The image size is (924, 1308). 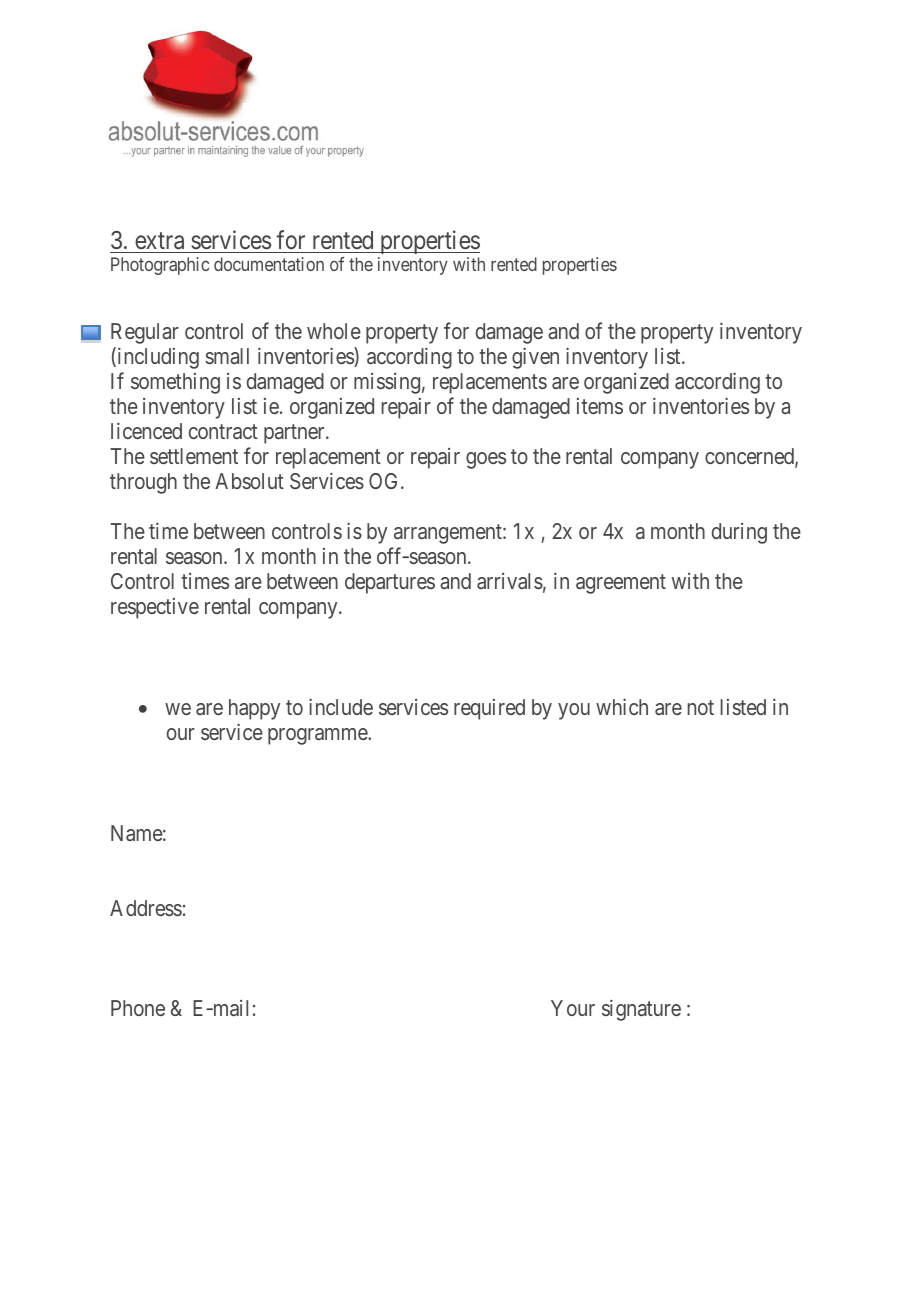 What do you see at coordinates (334, 331) in the page?
I see `whole` at bounding box center [334, 331].
